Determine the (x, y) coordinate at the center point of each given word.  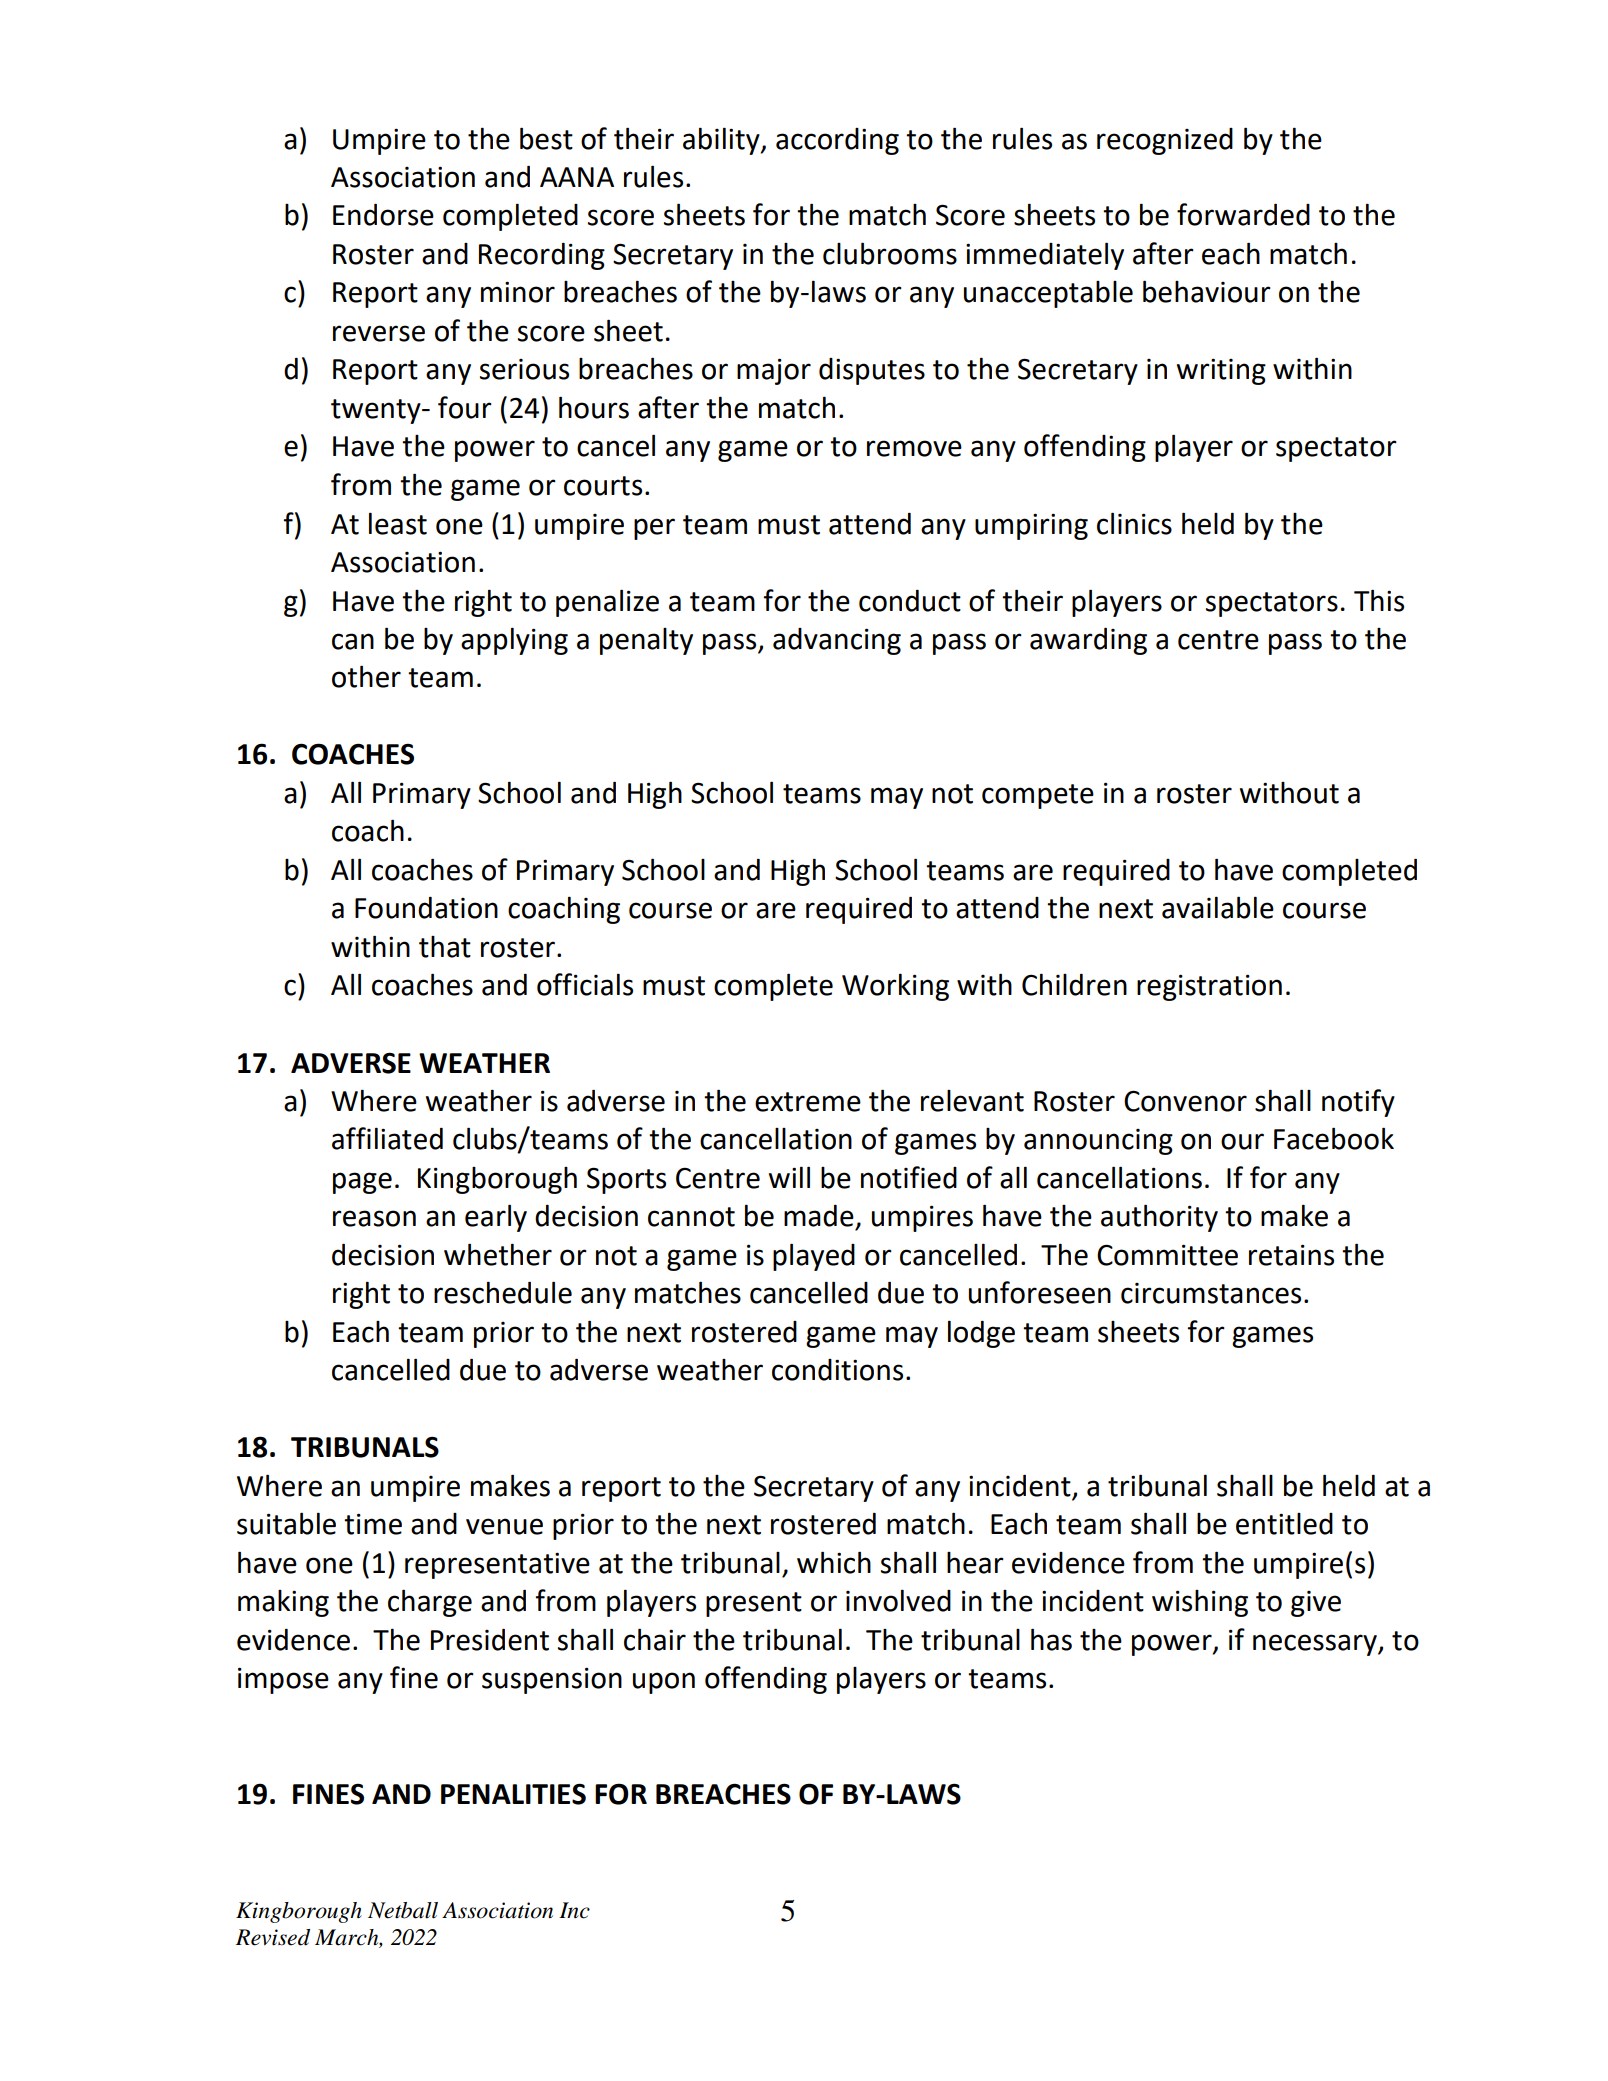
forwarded (1243, 214)
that (445, 947)
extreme (808, 1102)
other (366, 676)
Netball (403, 1910)
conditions (837, 1370)
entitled (1284, 1524)
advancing (837, 641)
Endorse (383, 215)
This (1379, 600)
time (373, 1524)
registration (1209, 987)
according (837, 141)
